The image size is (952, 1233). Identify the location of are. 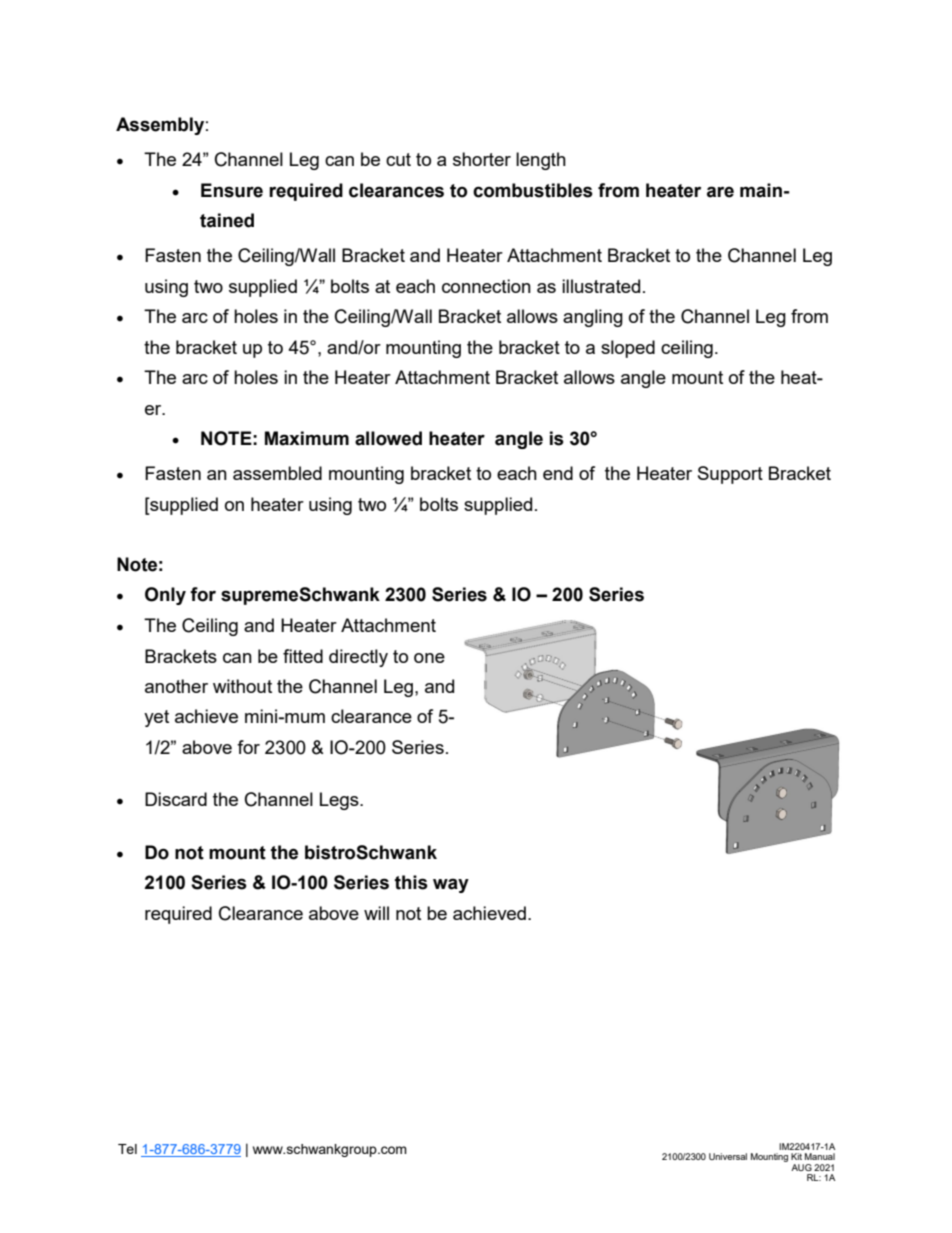
(720, 192).
